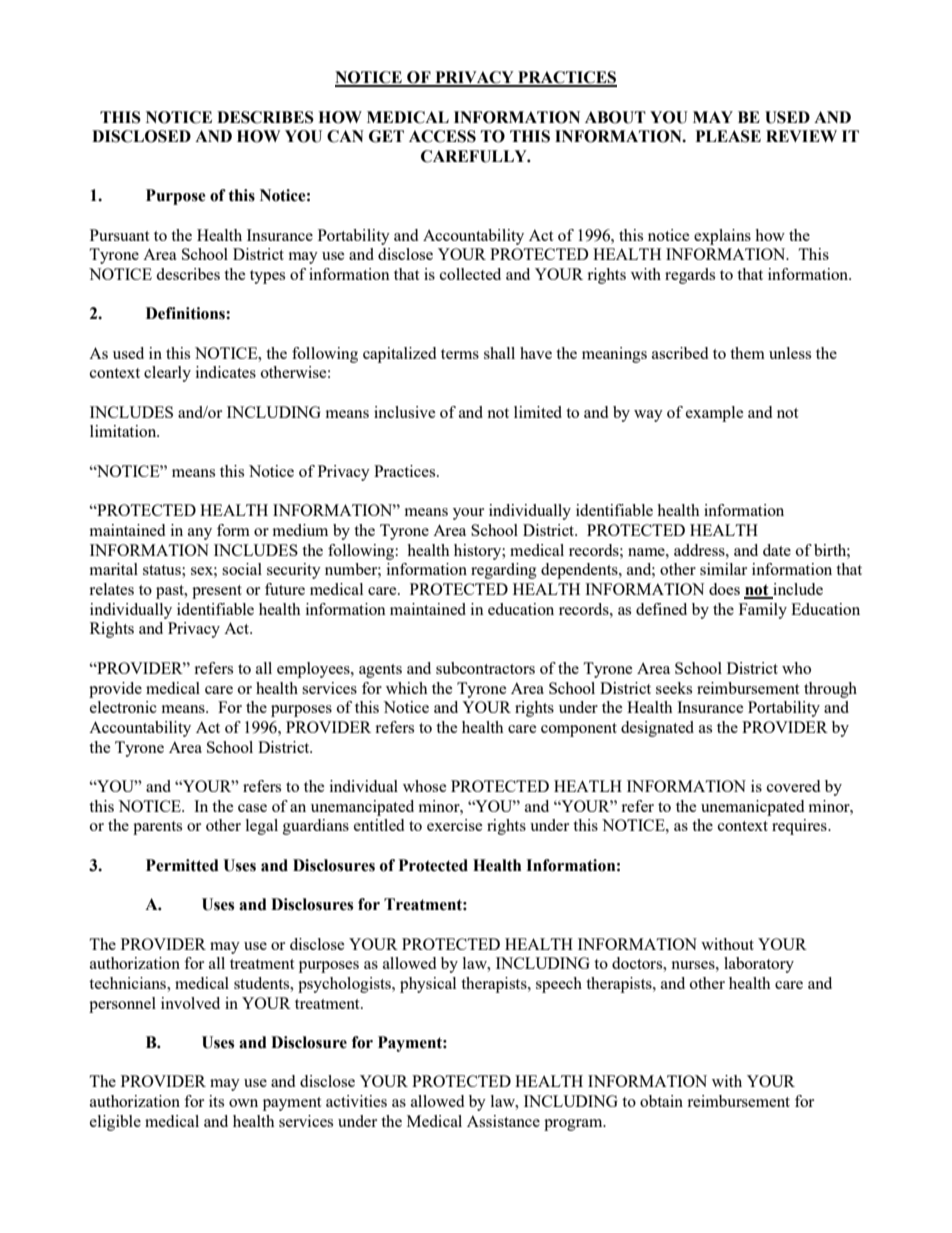 Image resolution: width=952 pixels, height=1233 pixels. I want to click on whose, so click(425, 786).
